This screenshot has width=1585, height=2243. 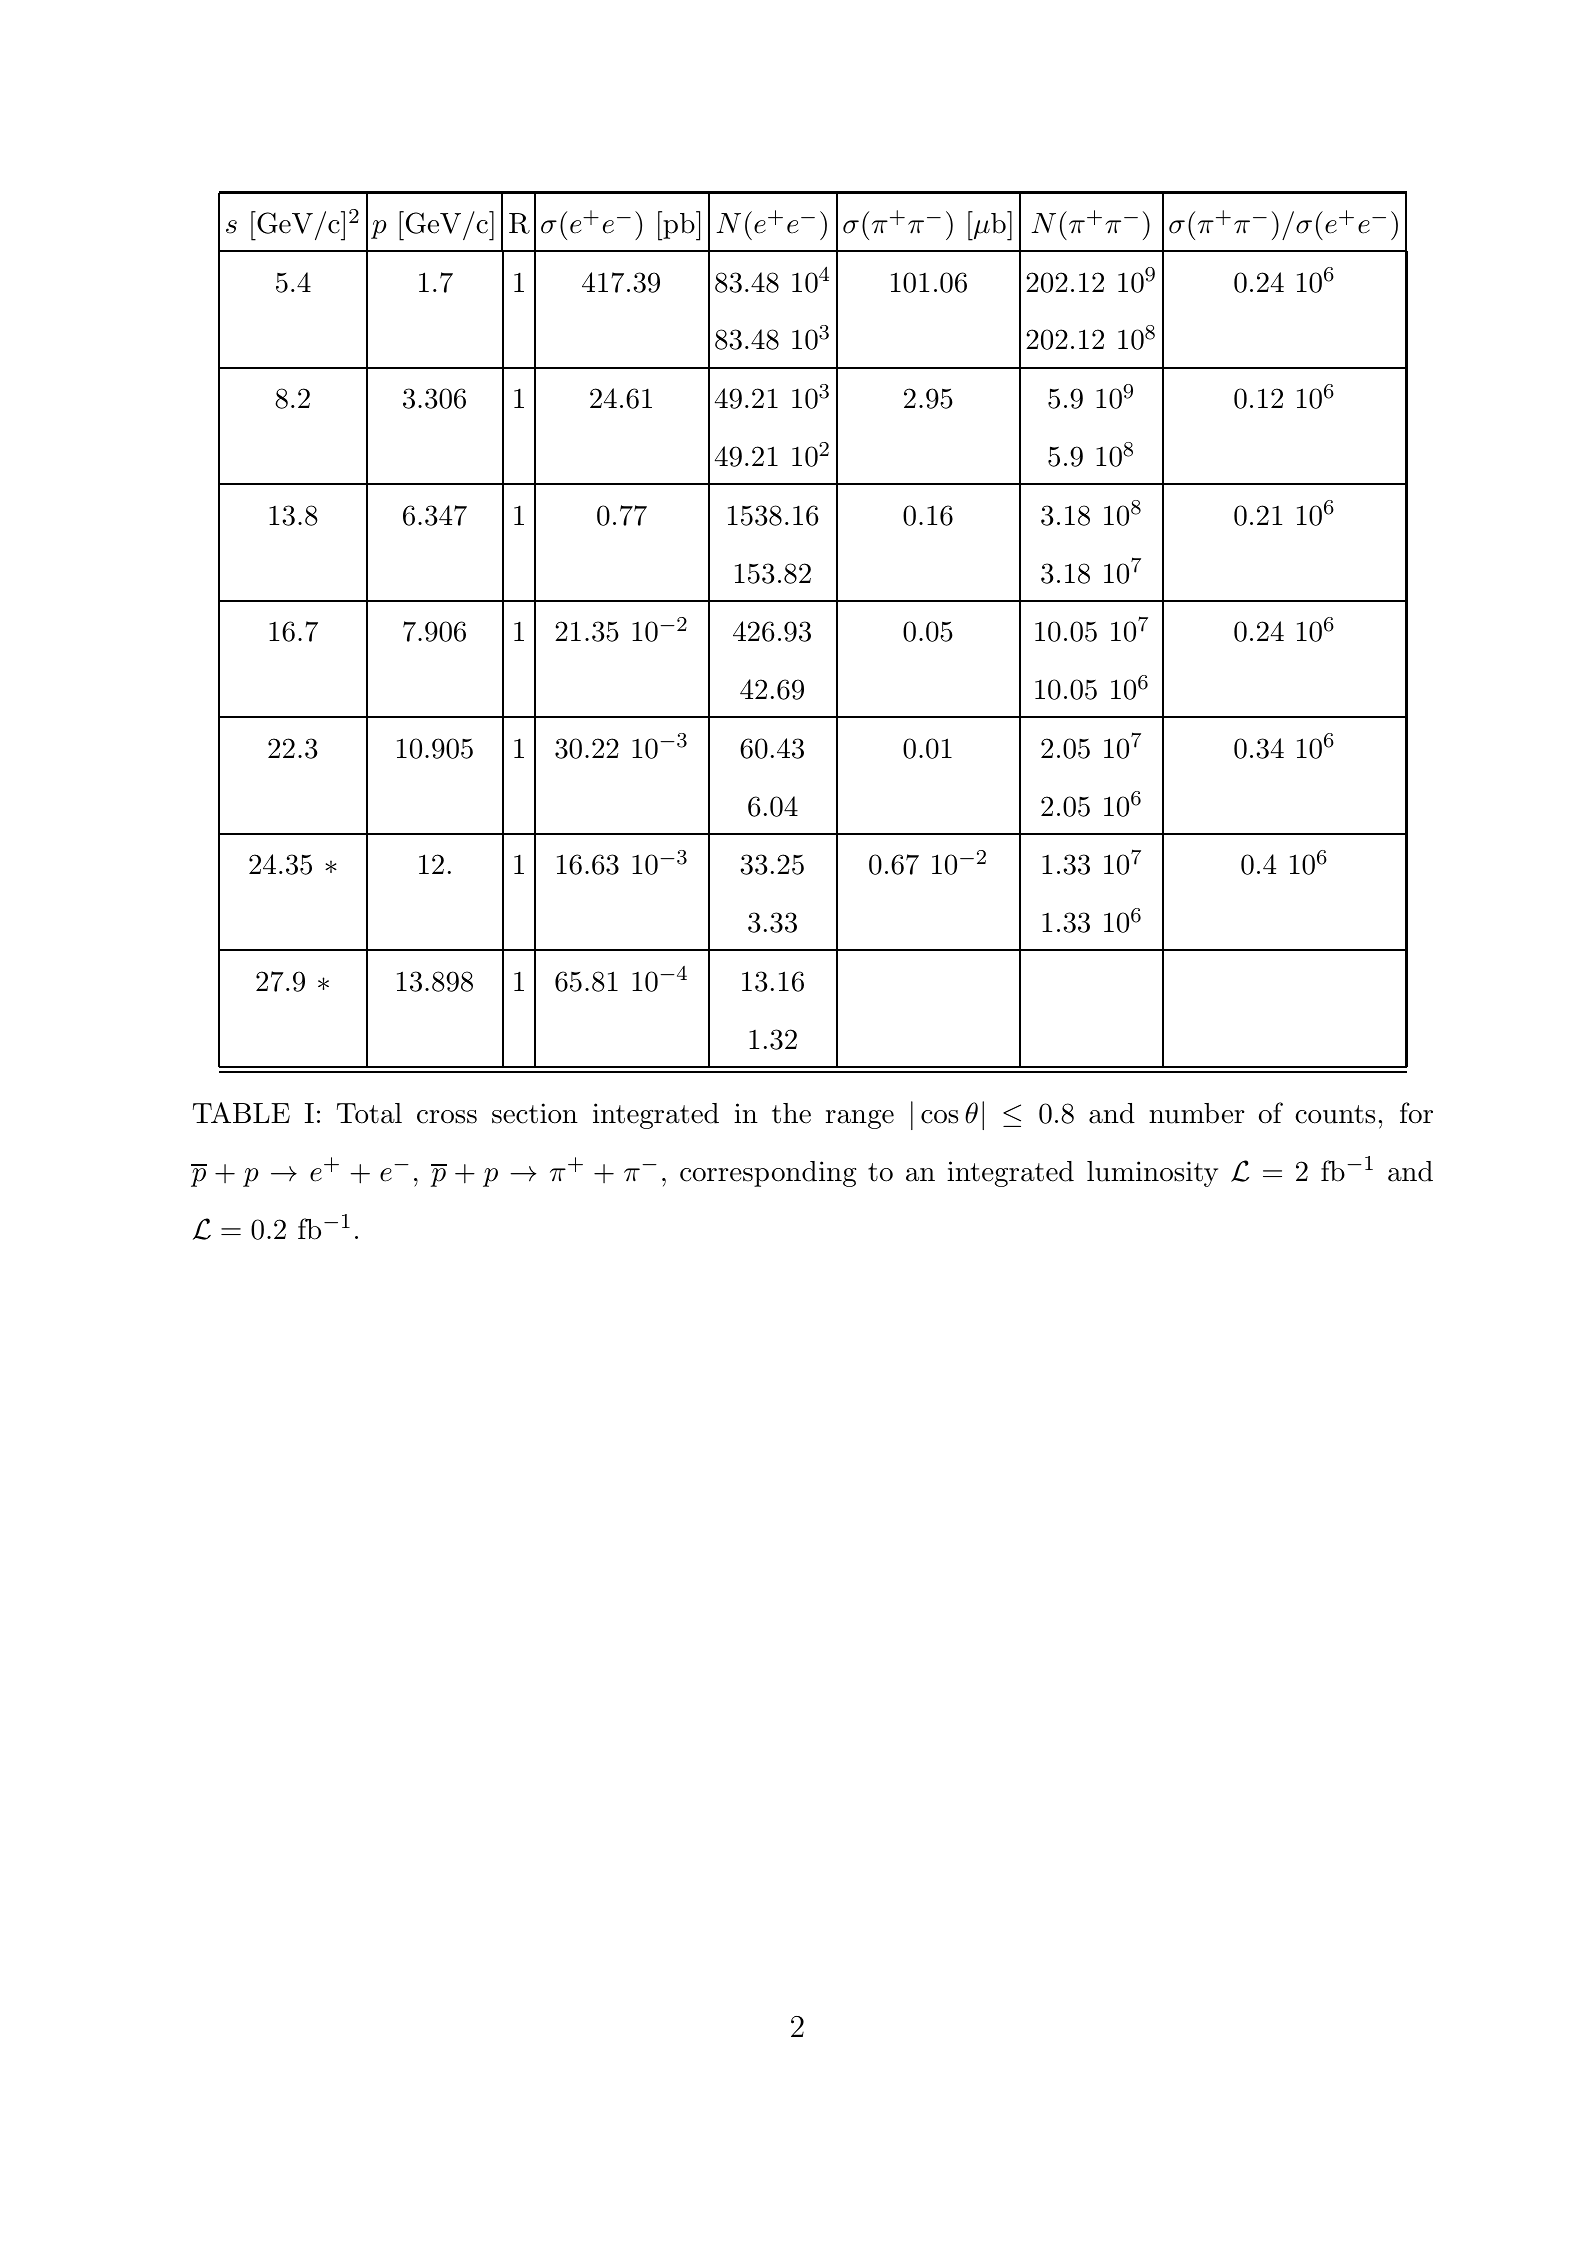 I want to click on cos, so click(x=939, y=1117).
